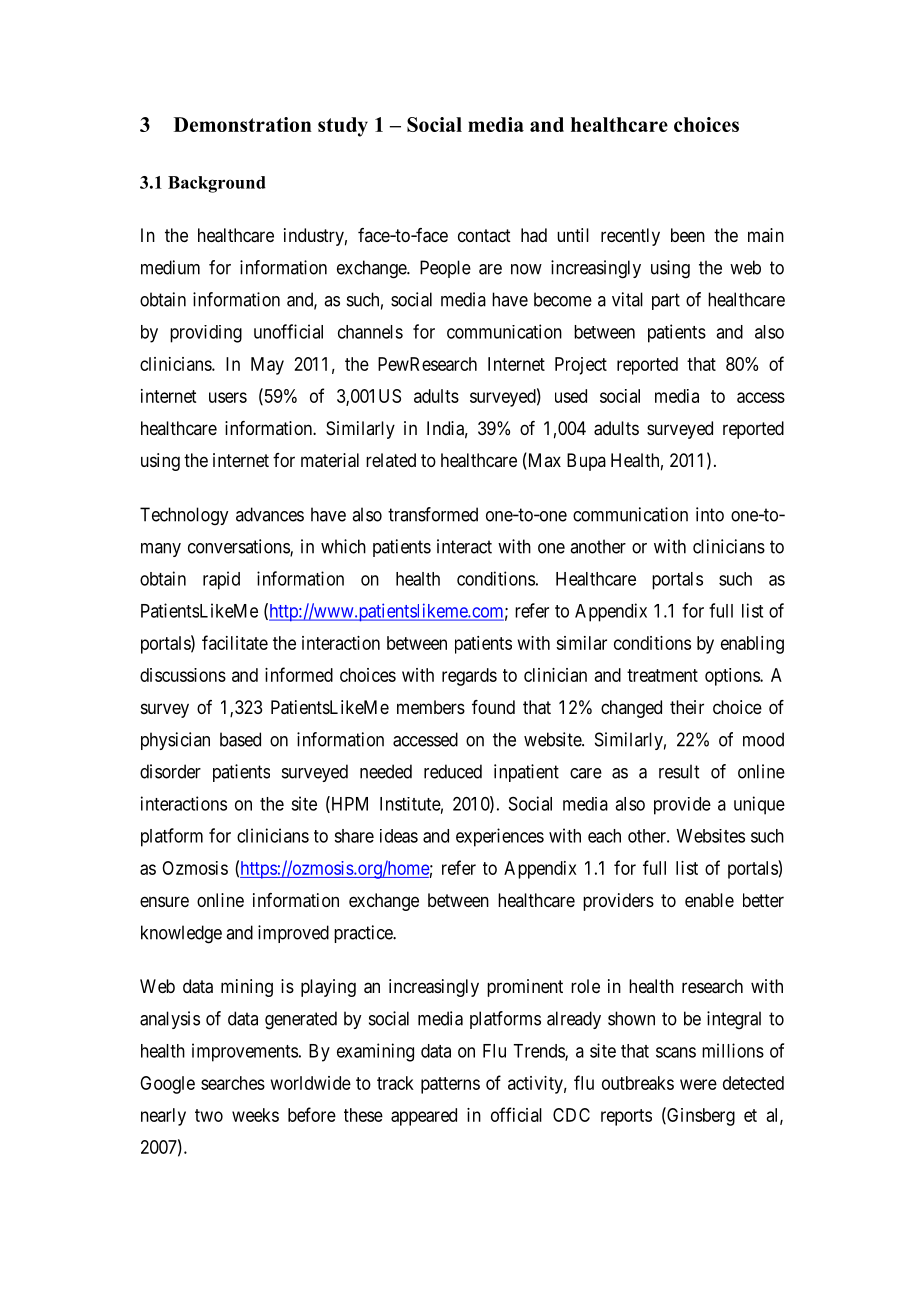 The image size is (924, 1308). Describe the element at coordinates (752, 645) in the screenshot. I see `enabling` at that location.
